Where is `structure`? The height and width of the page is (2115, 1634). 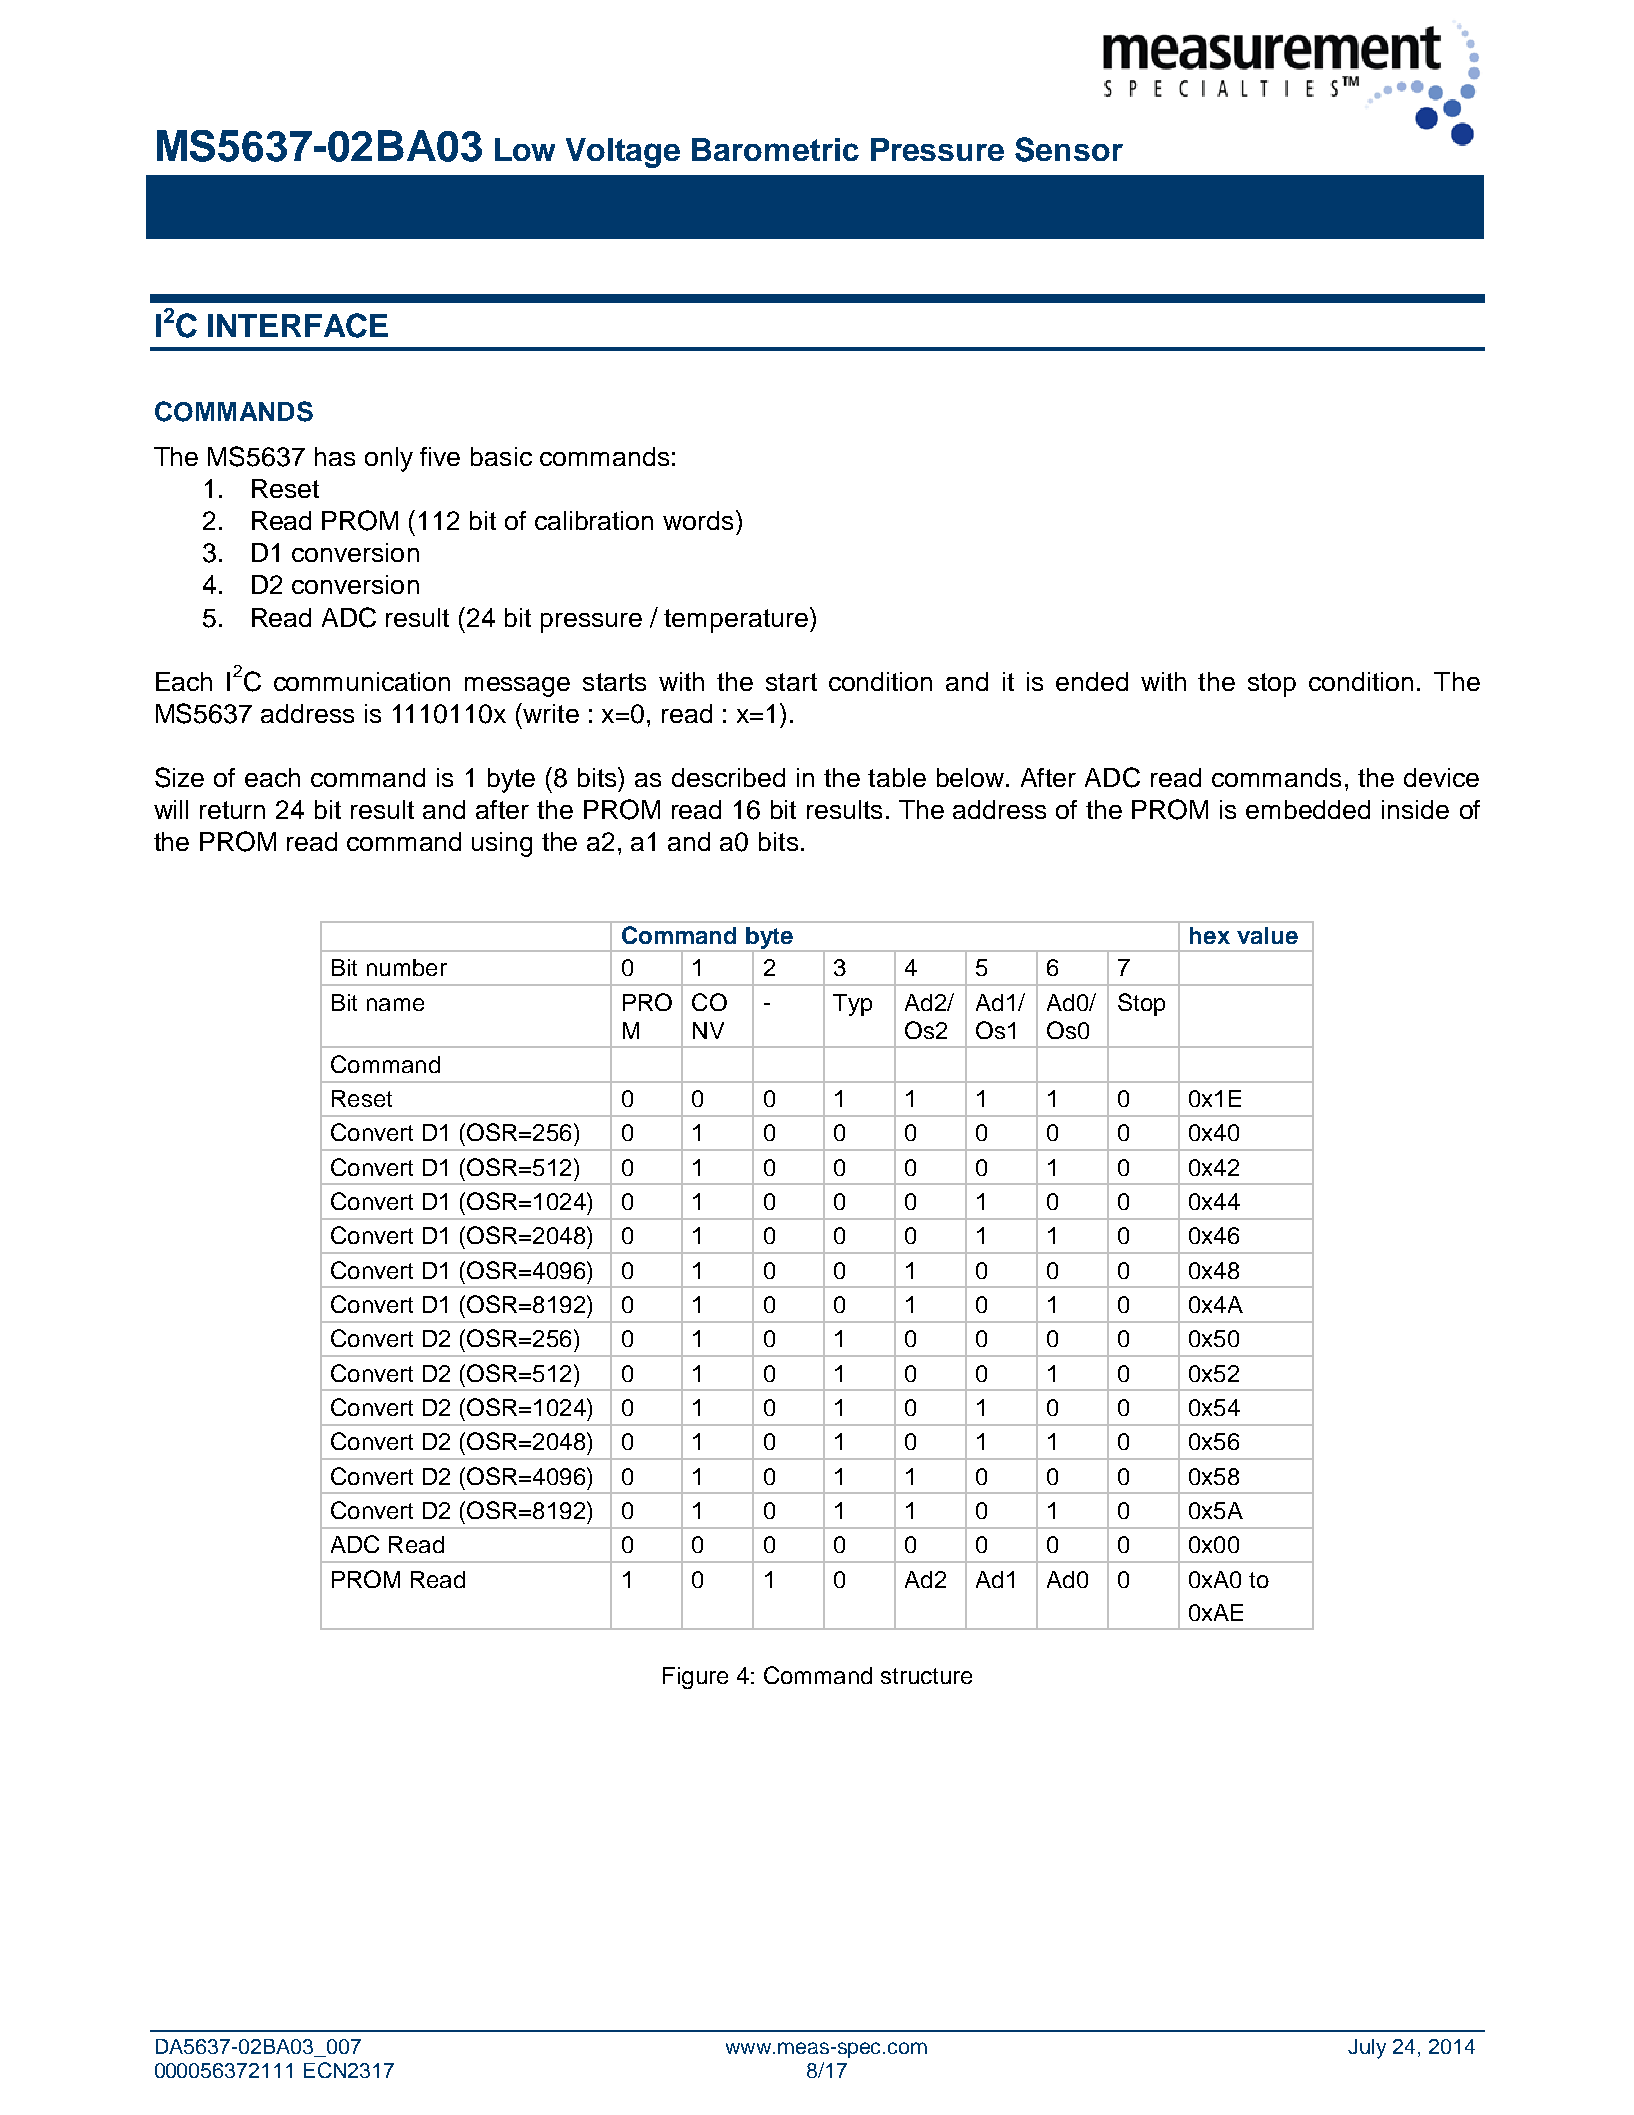 structure is located at coordinates (926, 1676).
